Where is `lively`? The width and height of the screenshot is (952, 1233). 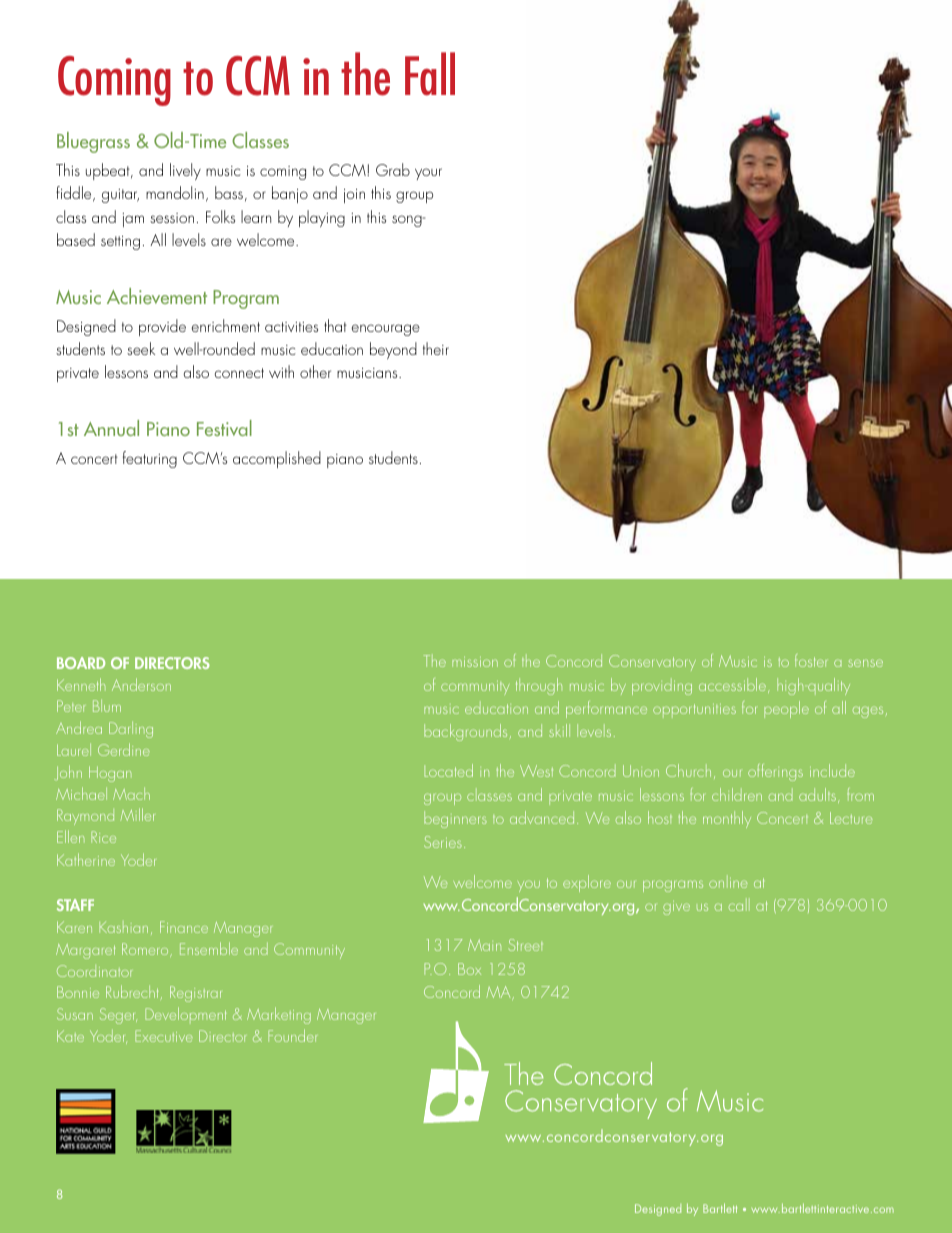 lively is located at coordinates (185, 171).
